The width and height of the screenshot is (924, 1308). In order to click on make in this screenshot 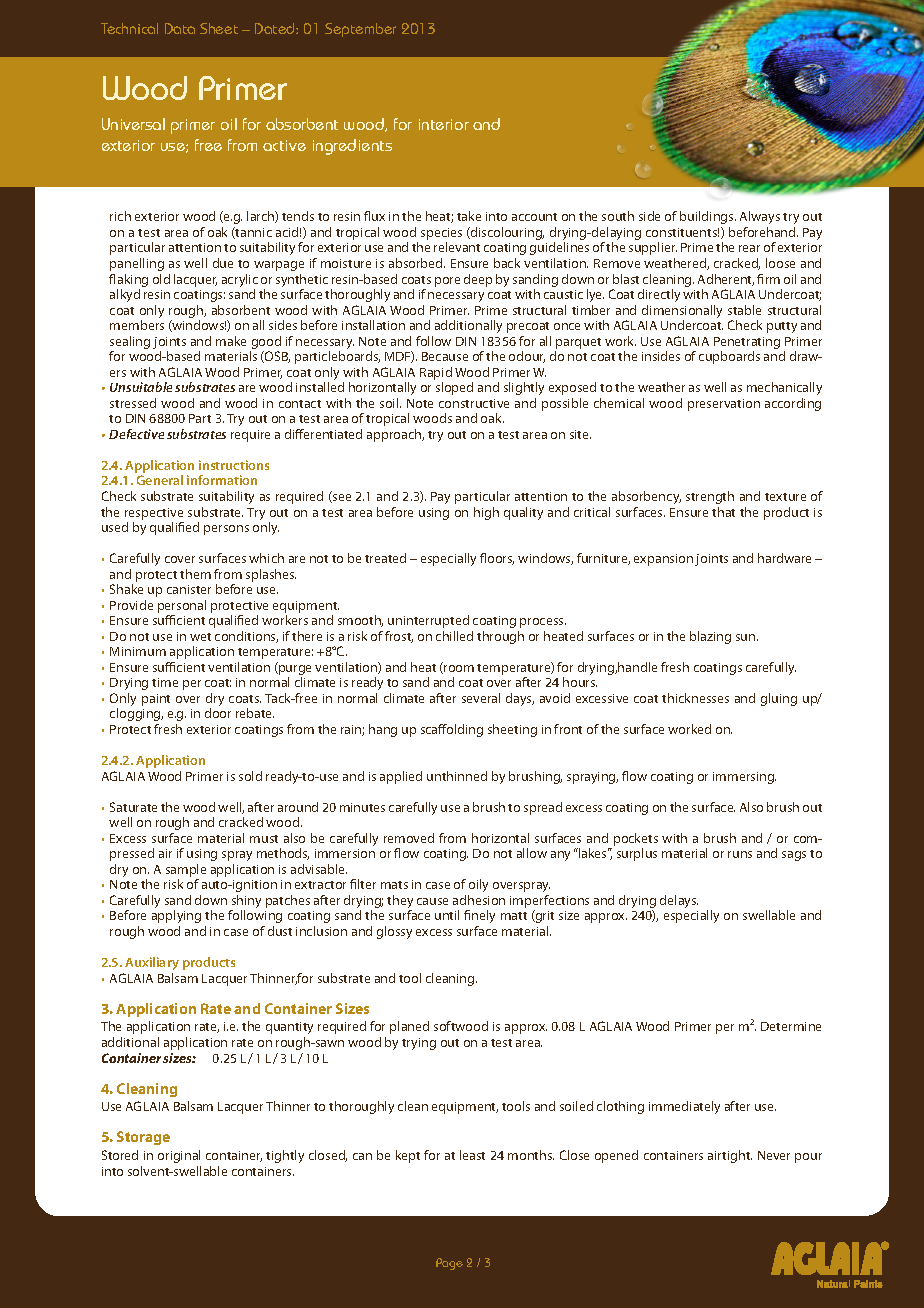, I will do `click(231, 341)`.
